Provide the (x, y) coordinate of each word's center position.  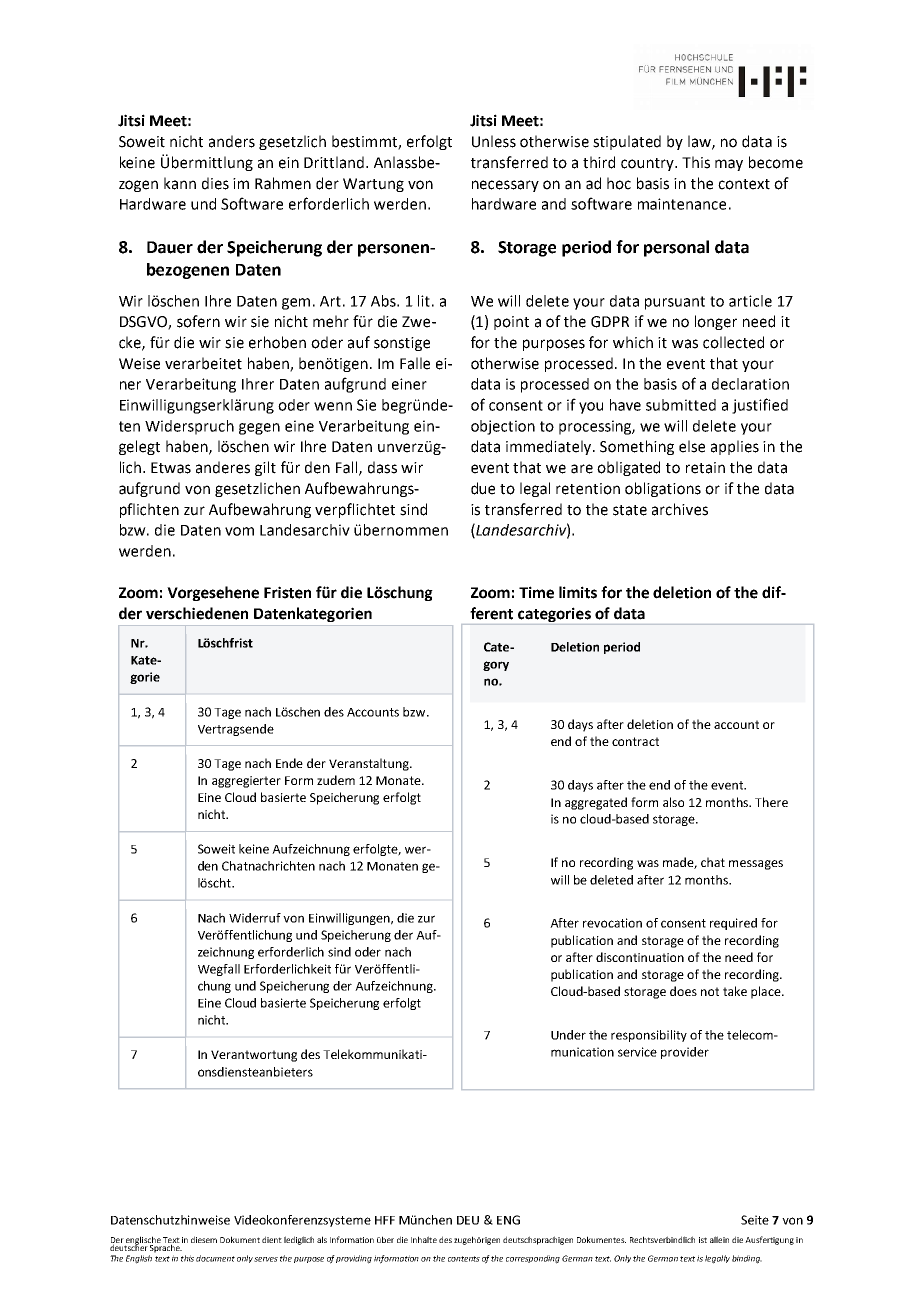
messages (756, 865)
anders (232, 141)
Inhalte (424, 1239)
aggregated (596, 803)
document (215, 1258)
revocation (612, 923)
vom (239, 531)
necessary (505, 186)
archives (680, 509)
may (729, 165)
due (483, 488)
